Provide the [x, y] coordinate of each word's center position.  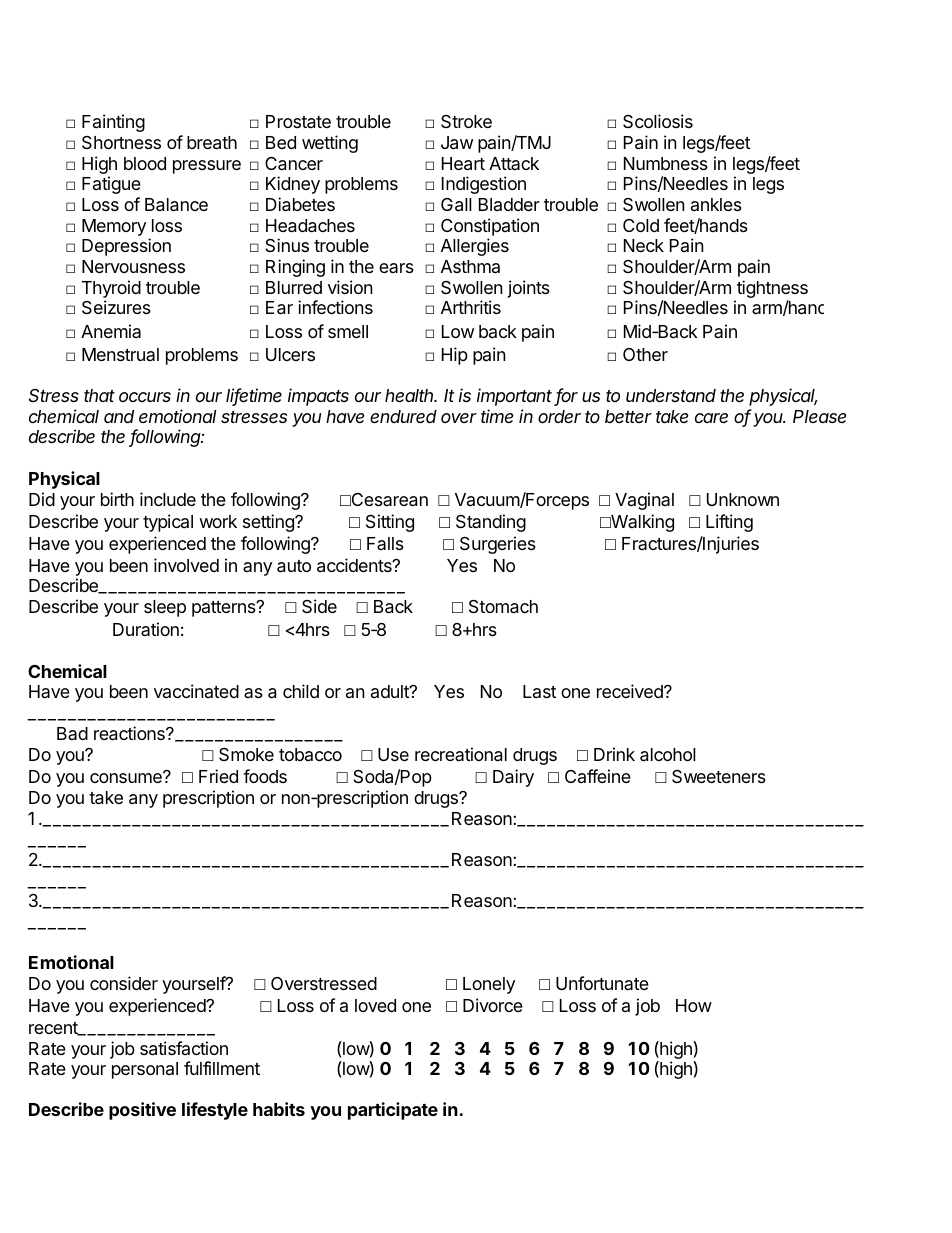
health [410, 395]
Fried [218, 776]
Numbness [666, 163]
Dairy [513, 778]
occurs [145, 397]
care [711, 418]
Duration [146, 629]
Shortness [121, 143]
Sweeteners [719, 776]
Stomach [503, 607]
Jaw [457, 143]
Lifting [729, 523]
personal [145, 1070]
